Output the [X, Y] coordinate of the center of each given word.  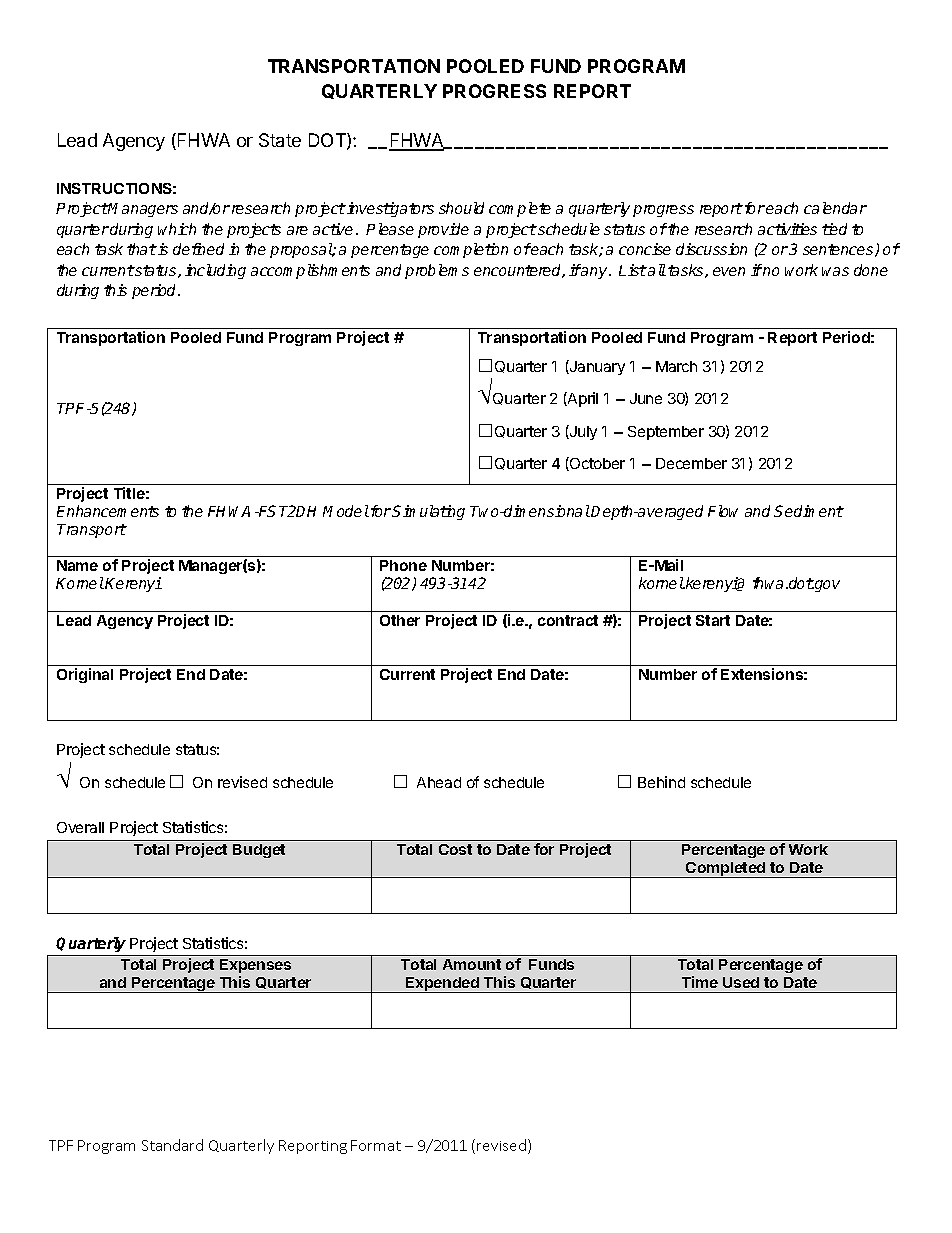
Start [713, 620]
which [177, 229]
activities [787, 229]
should [461, 208]
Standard [172, 1145]
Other [400, 620]
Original [85, 675]
